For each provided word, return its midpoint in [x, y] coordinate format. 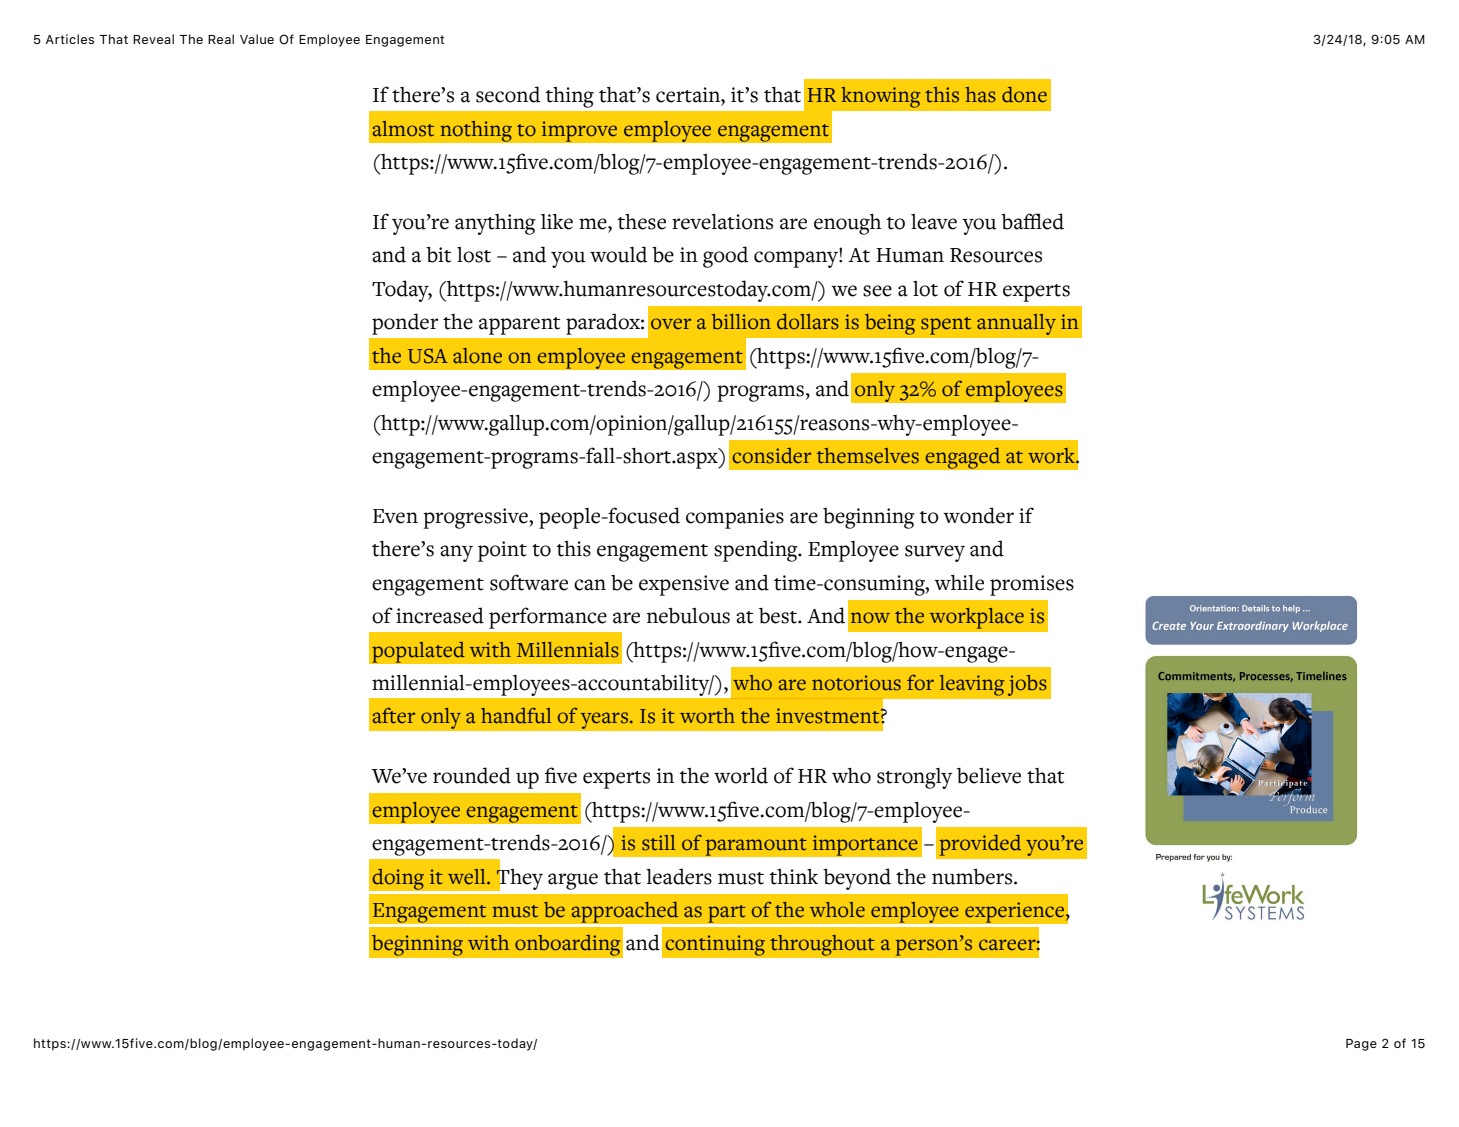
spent [946, 326]
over [671, 324]
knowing [880, 97]
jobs [1027, 685]
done [1024, 95]
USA [428, 356]
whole [837, 910]
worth [707, 716]
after [394, 715]
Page [1361, 1045]
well [468, 877]
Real [221, 39]
